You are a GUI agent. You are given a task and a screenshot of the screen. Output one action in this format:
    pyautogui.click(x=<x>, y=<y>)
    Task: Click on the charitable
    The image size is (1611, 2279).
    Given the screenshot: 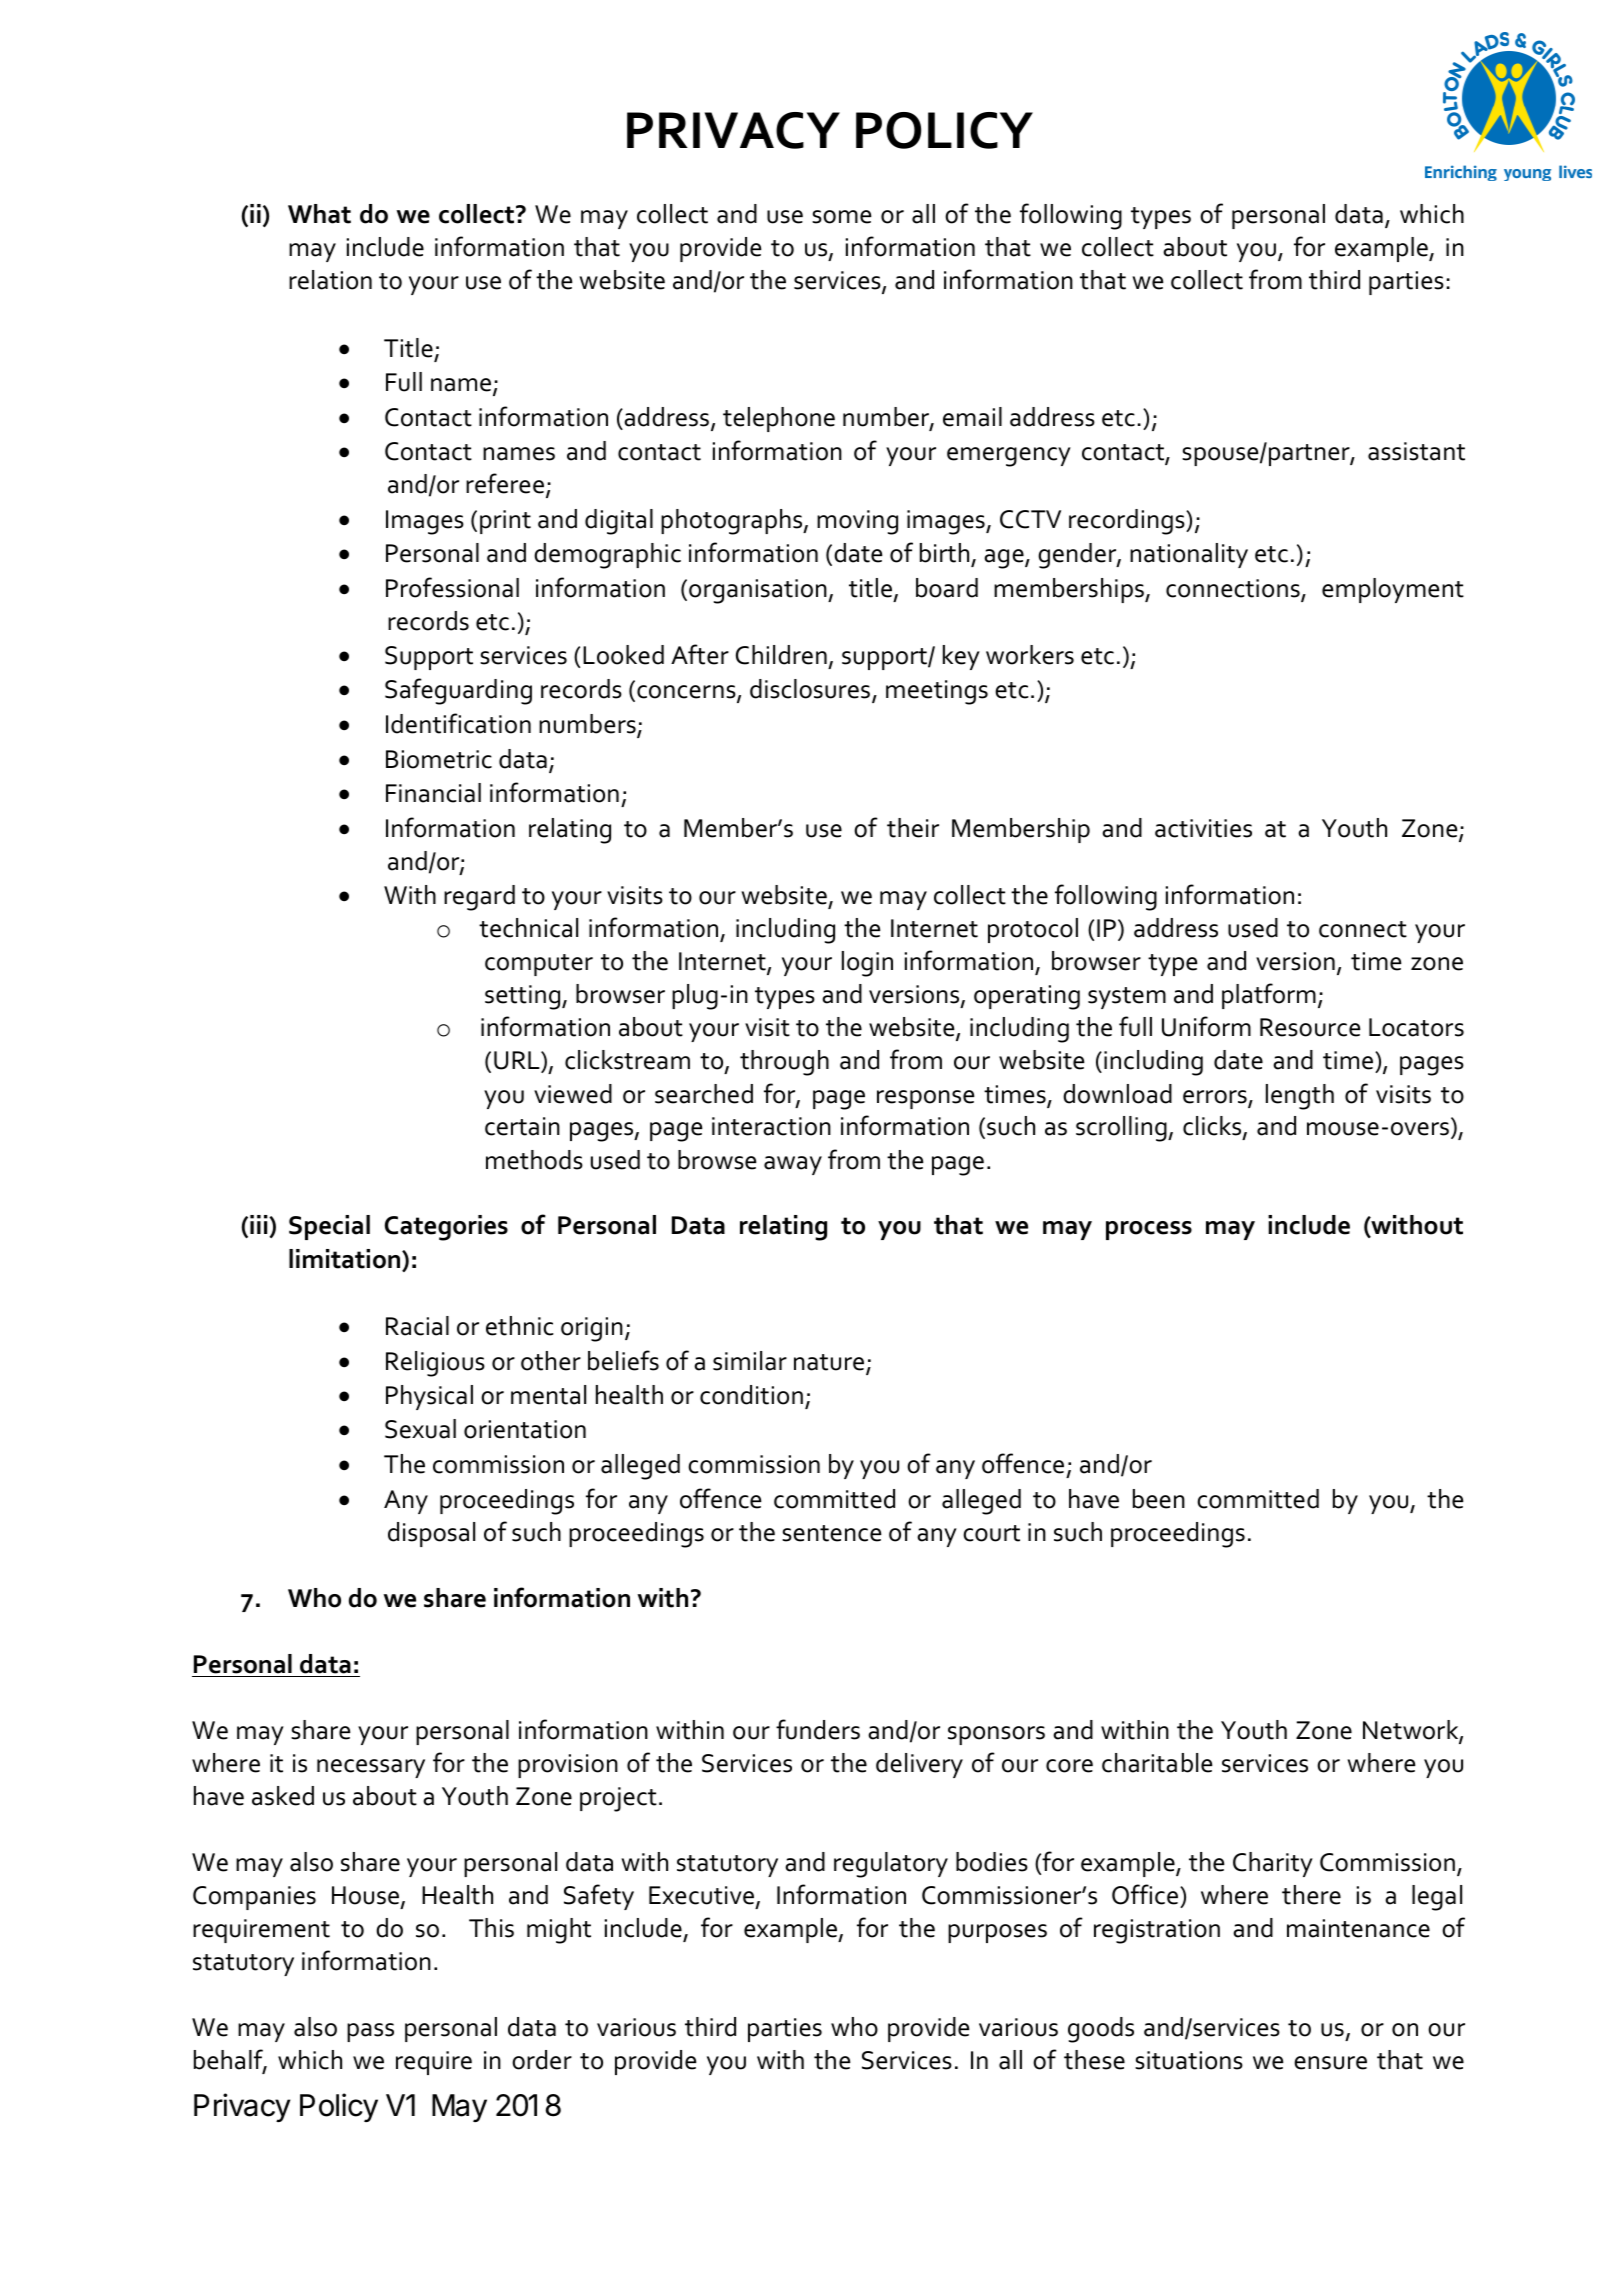 What is the action you would take?
    pyautogui.click(x=1157, y=1763)
